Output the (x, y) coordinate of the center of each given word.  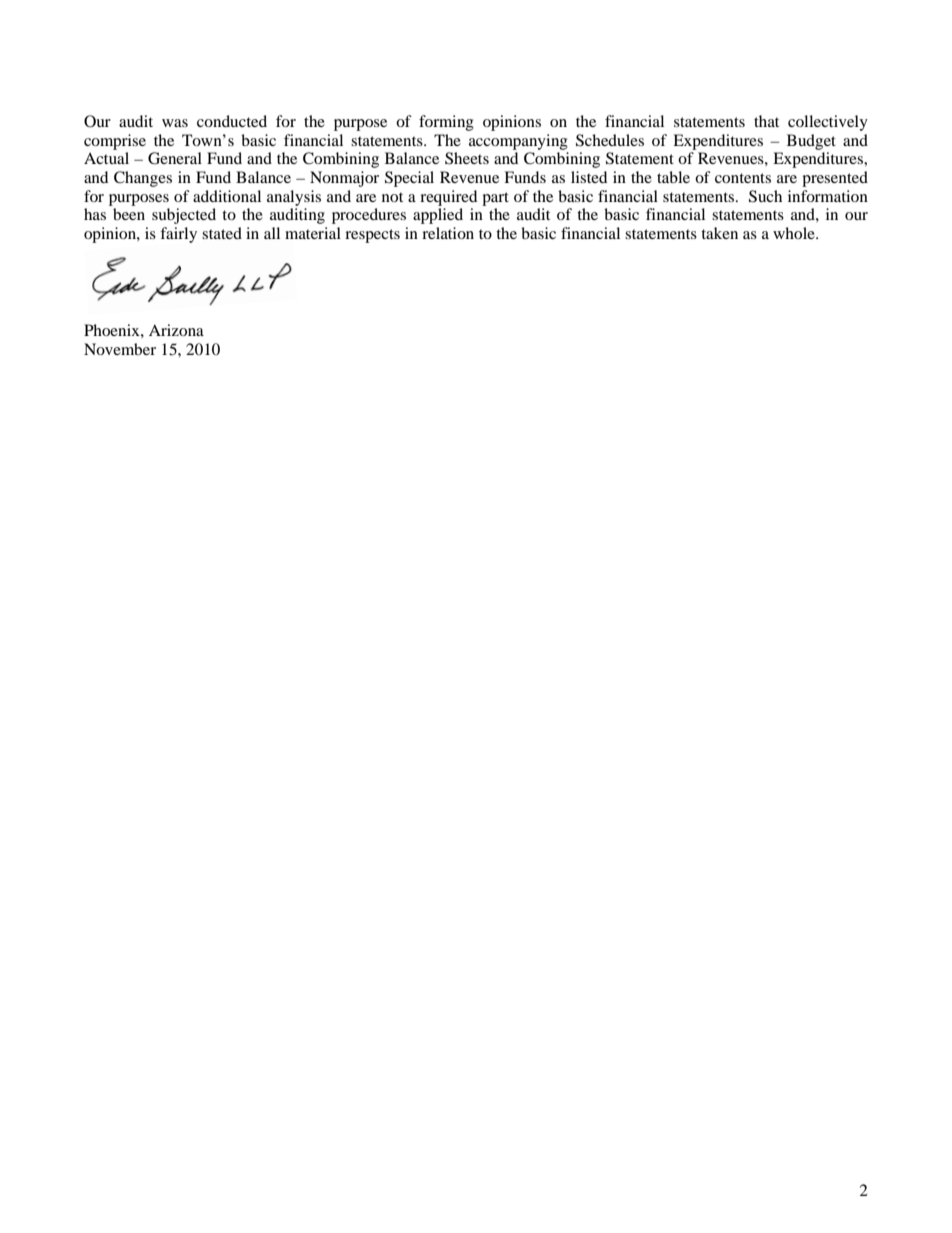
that (766, 121)
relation (448, 233)
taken (719, 233)
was (175, 123)
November (120, 349)
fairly (178, 235)
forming (446, 123)
